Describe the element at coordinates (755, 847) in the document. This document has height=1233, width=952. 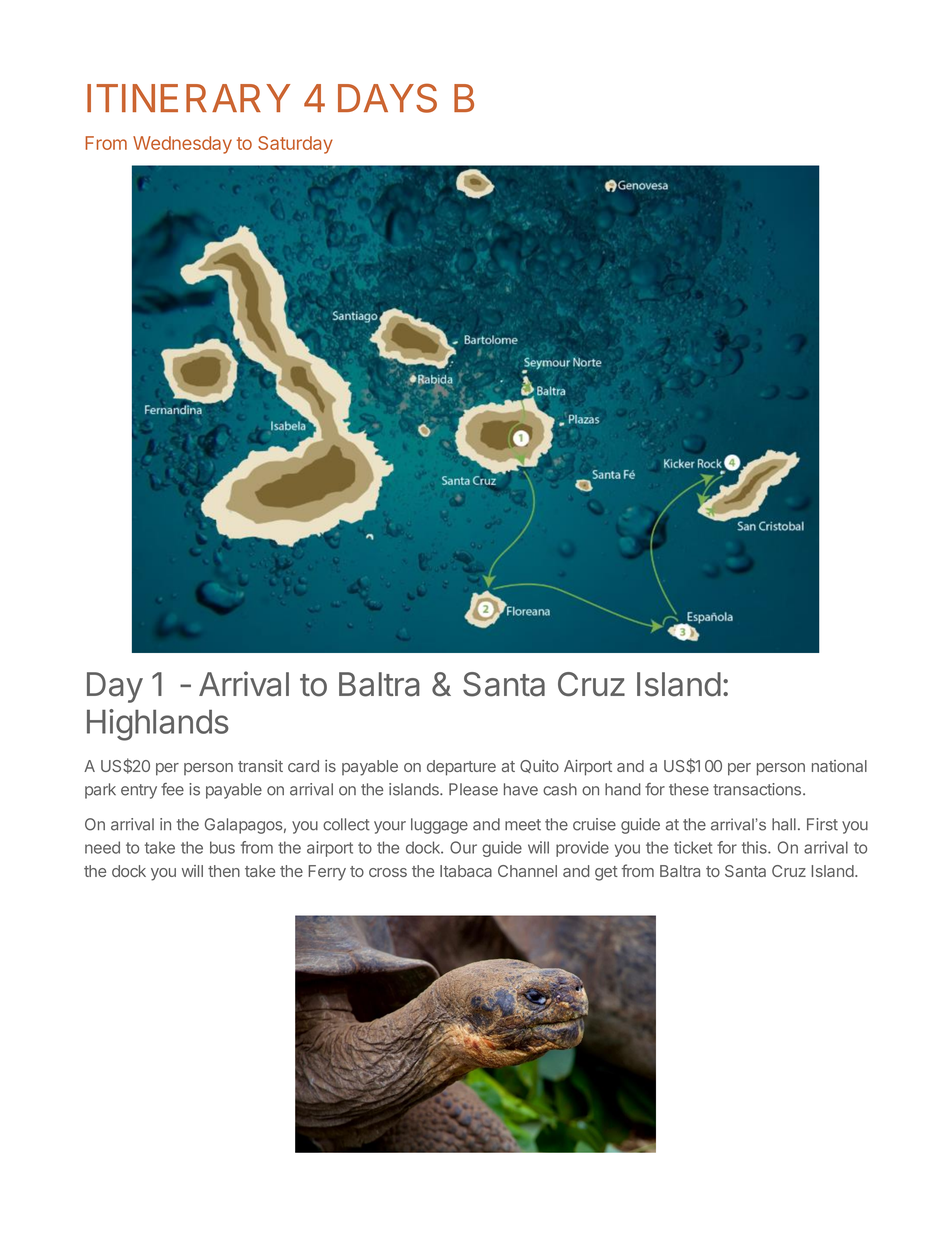
I see `this` at that location.
